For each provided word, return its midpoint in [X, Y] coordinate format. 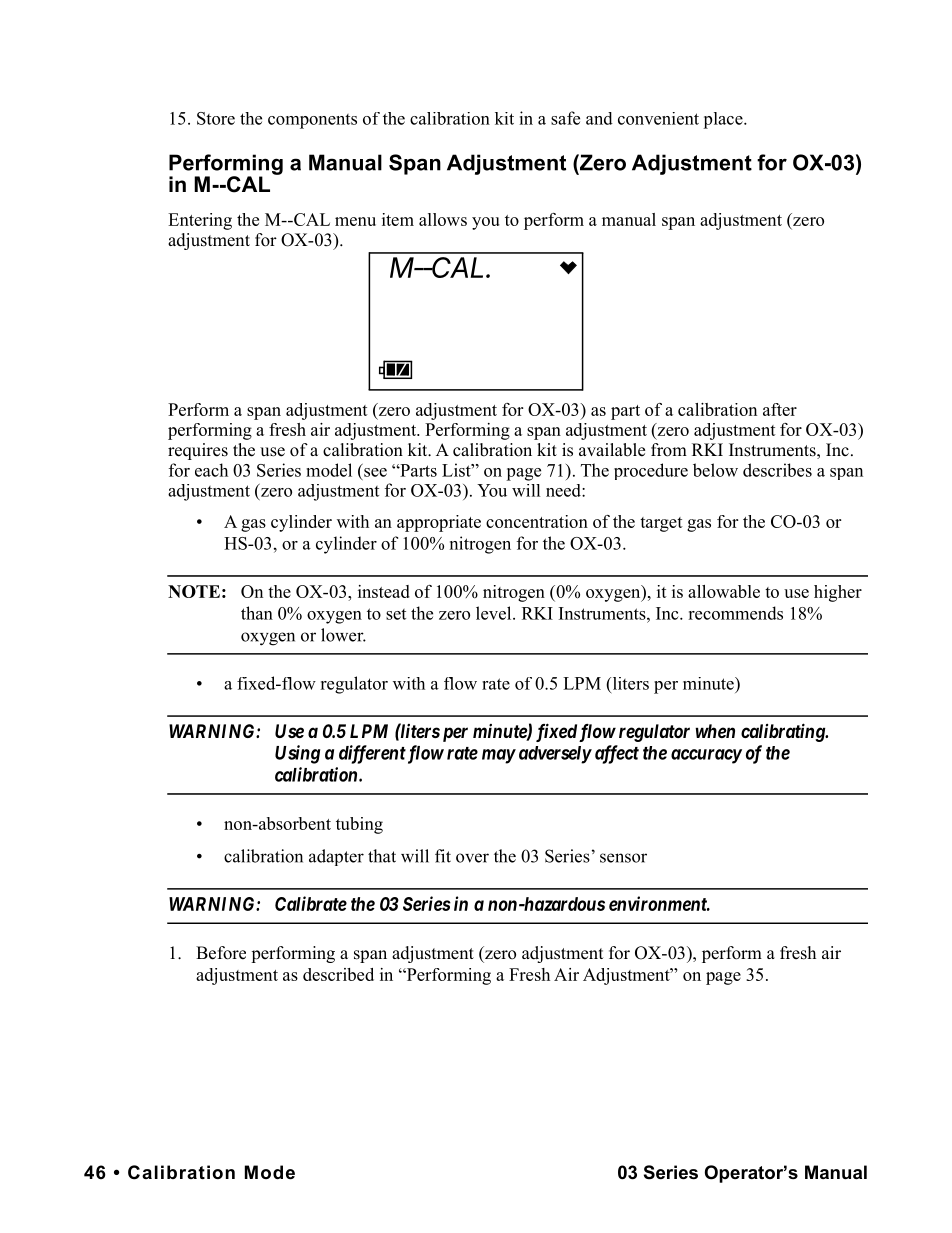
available [612, 450]
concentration [537, 521]
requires [198, 451]
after [780, 409]
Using [297, 754]
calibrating [784, 732]
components [312, 121]
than [257, 613]
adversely [555, 755]
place [724, 120]
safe [565, 118]
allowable [724, 591]
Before [221, 953]
